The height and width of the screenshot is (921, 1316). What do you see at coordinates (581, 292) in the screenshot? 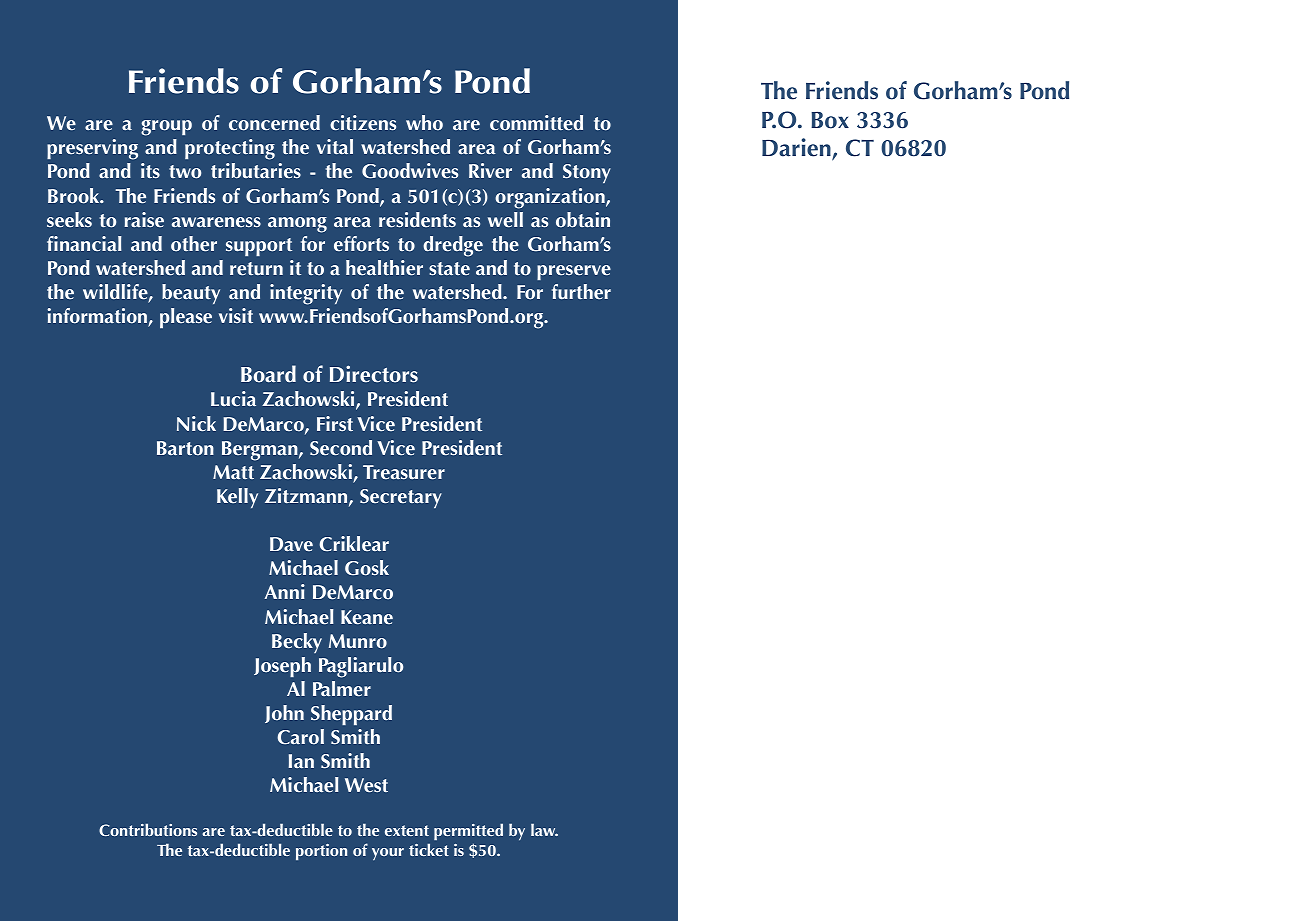
I see `further` at bounding box center [581, 292].
